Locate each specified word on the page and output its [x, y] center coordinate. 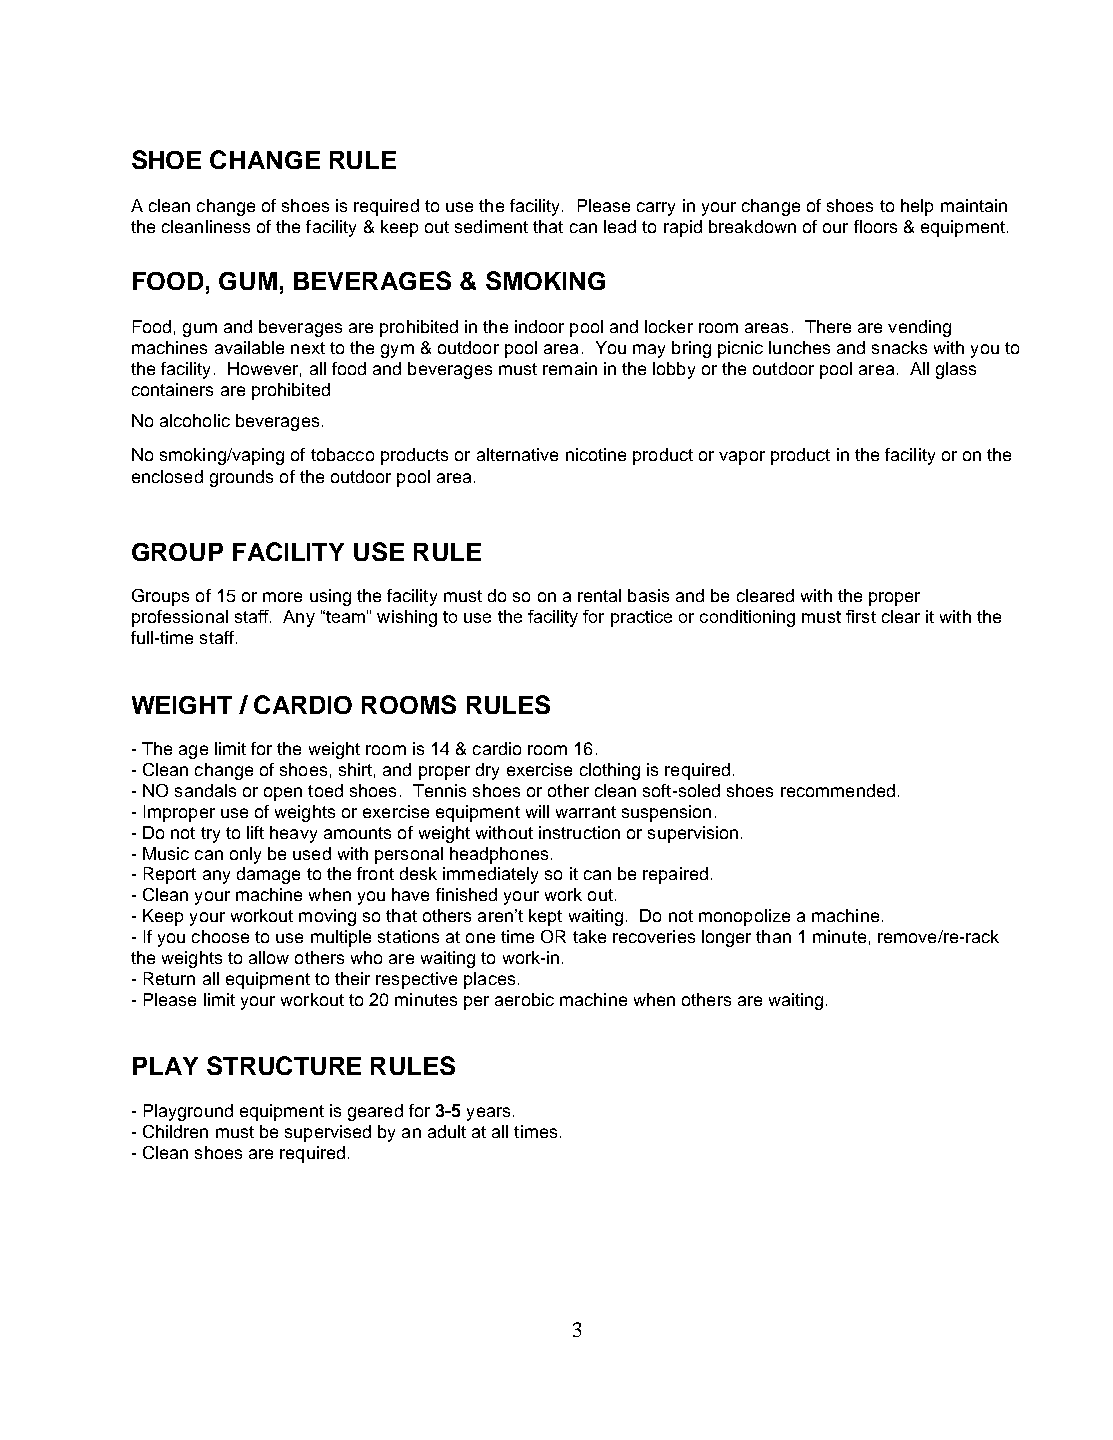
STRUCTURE [284, 1065]
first [861, 616]
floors [875, 226]
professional [180, 618]
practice [641, 618]
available [249, 347]
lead [620, 226]
